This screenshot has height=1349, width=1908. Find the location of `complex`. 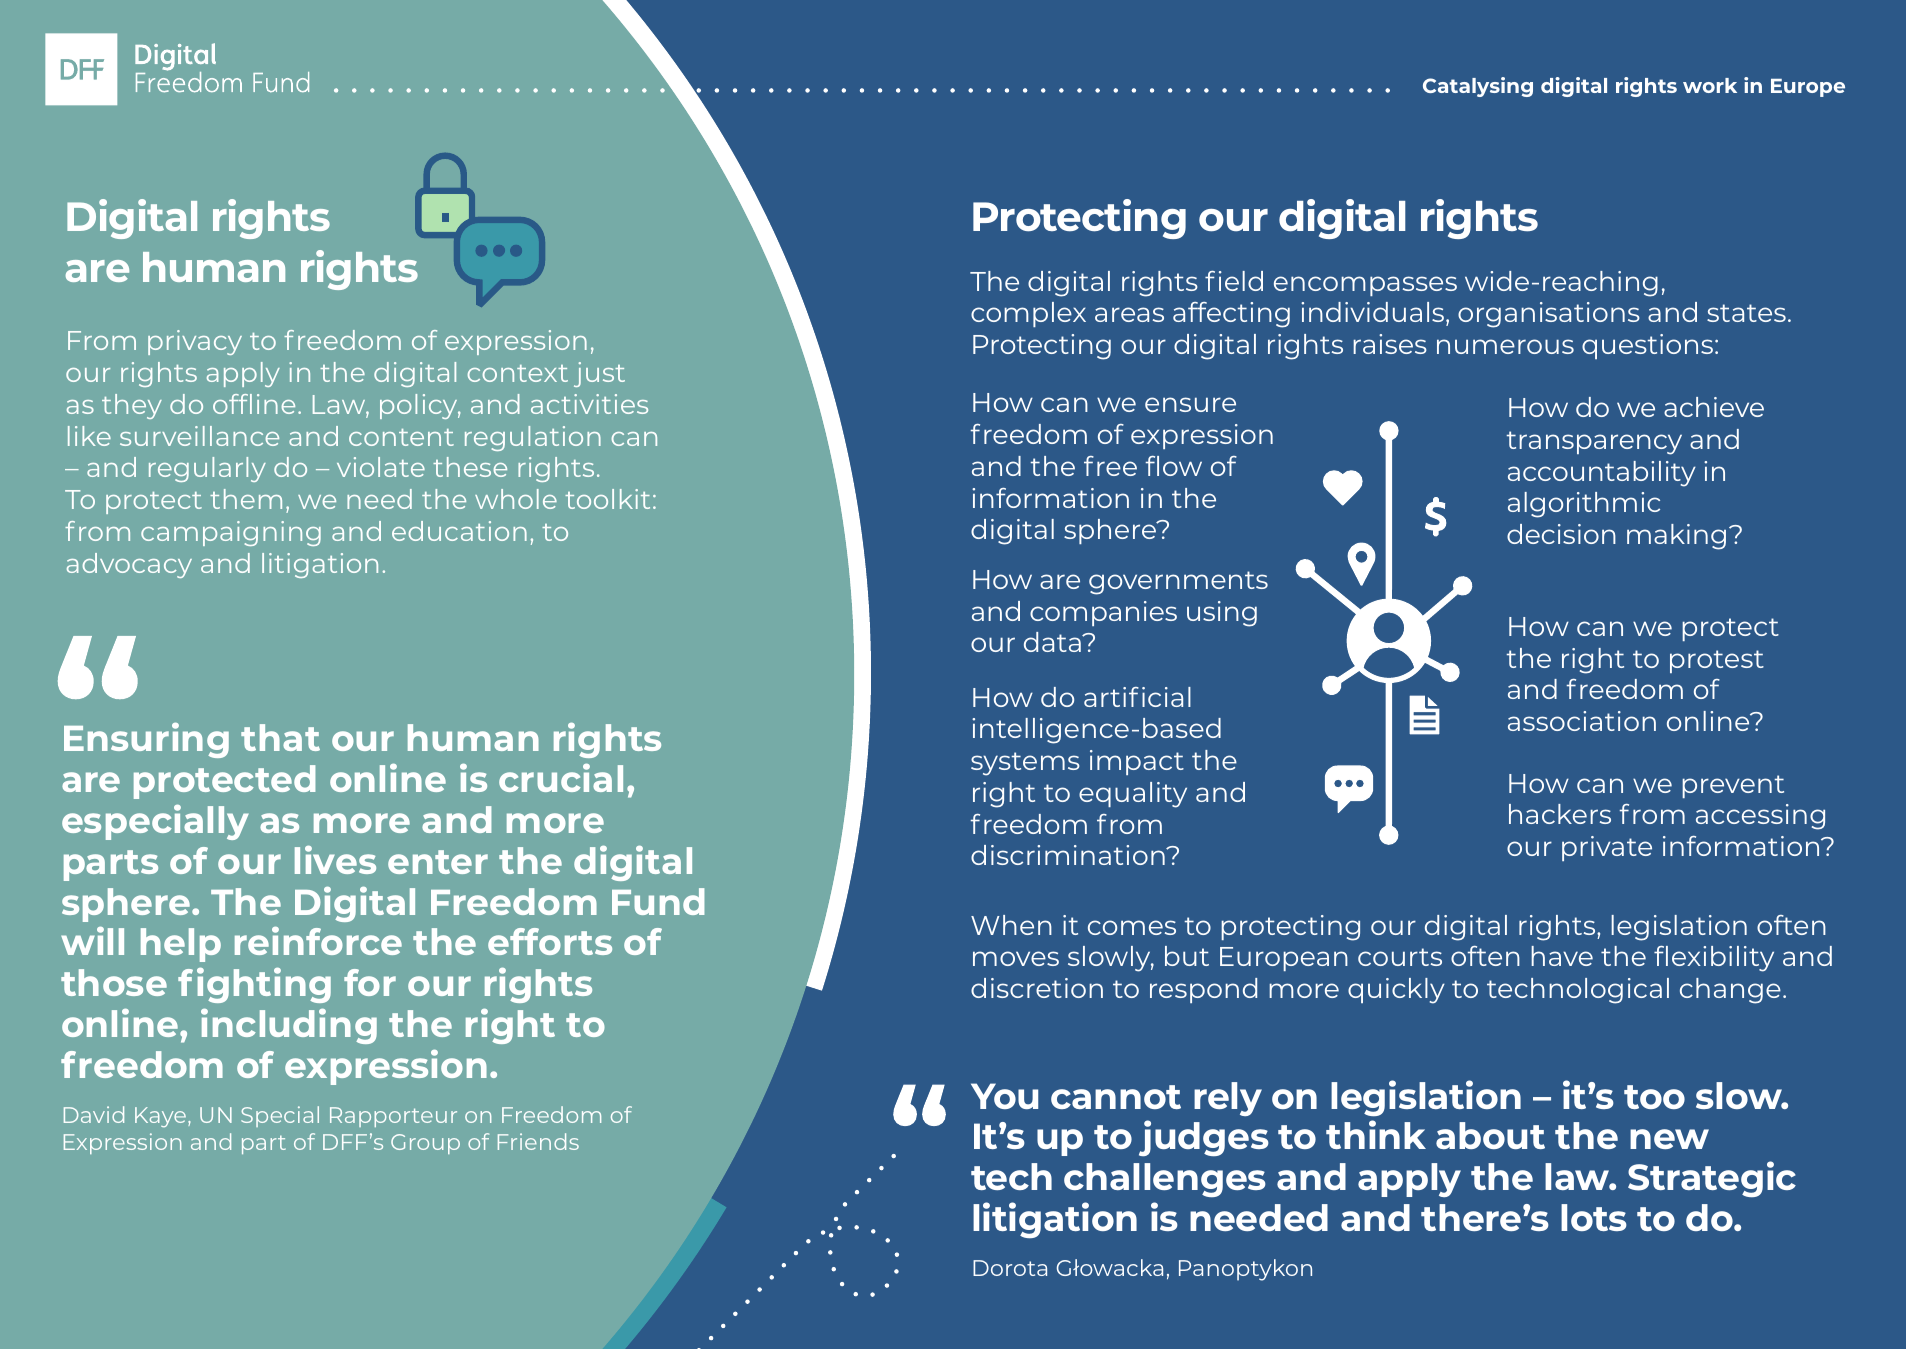

complex is located at coordinates (1028, 314).
